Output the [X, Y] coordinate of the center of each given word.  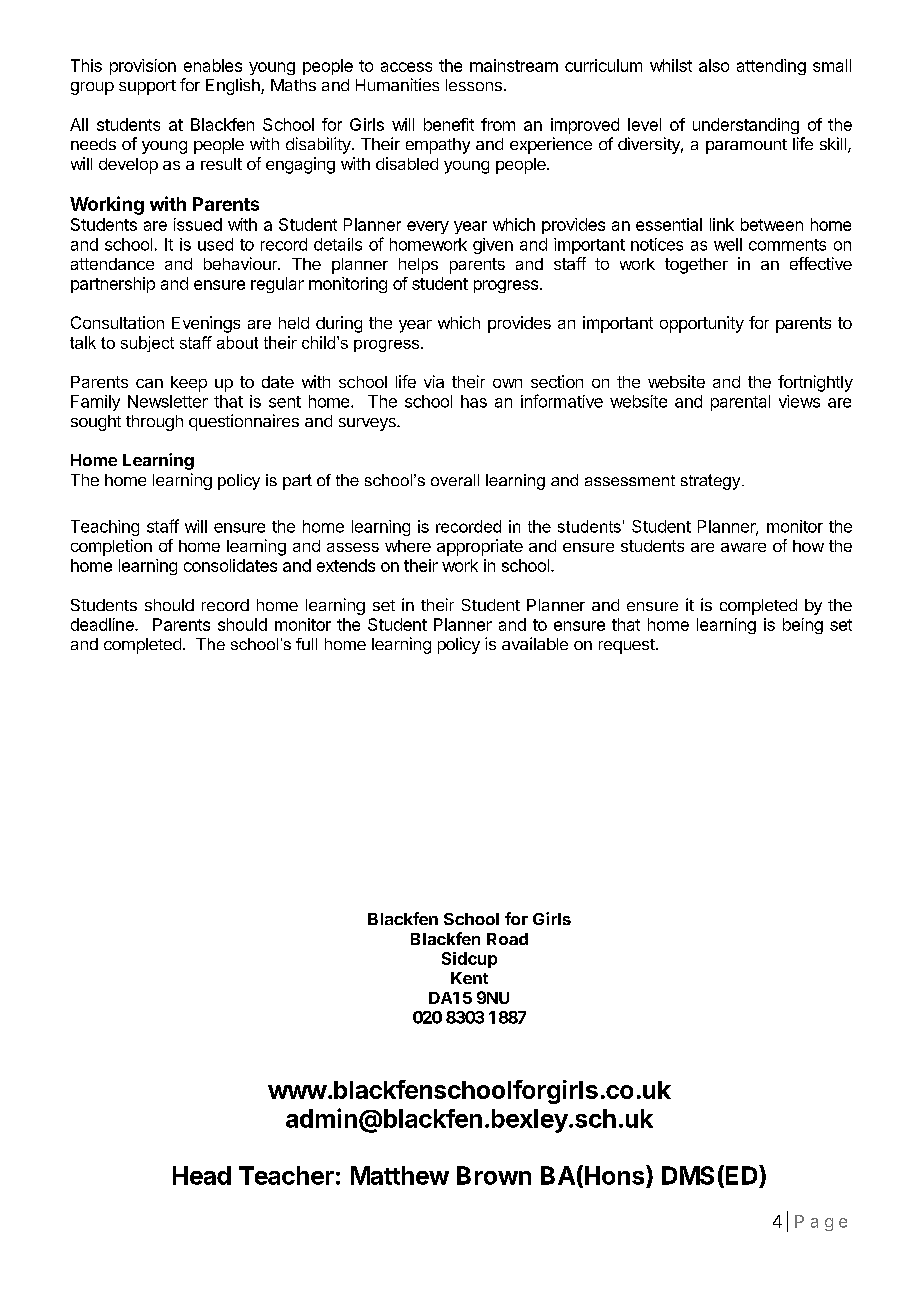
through [154, 423]
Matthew [400, 1175]
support [147, 87]
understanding [746, 126]
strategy [712, 482]
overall [455, 480]
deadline [103, 624]
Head [202, 1175]
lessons [474, 85]
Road [507, 939]
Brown [494, 1175]
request [627, 646]
